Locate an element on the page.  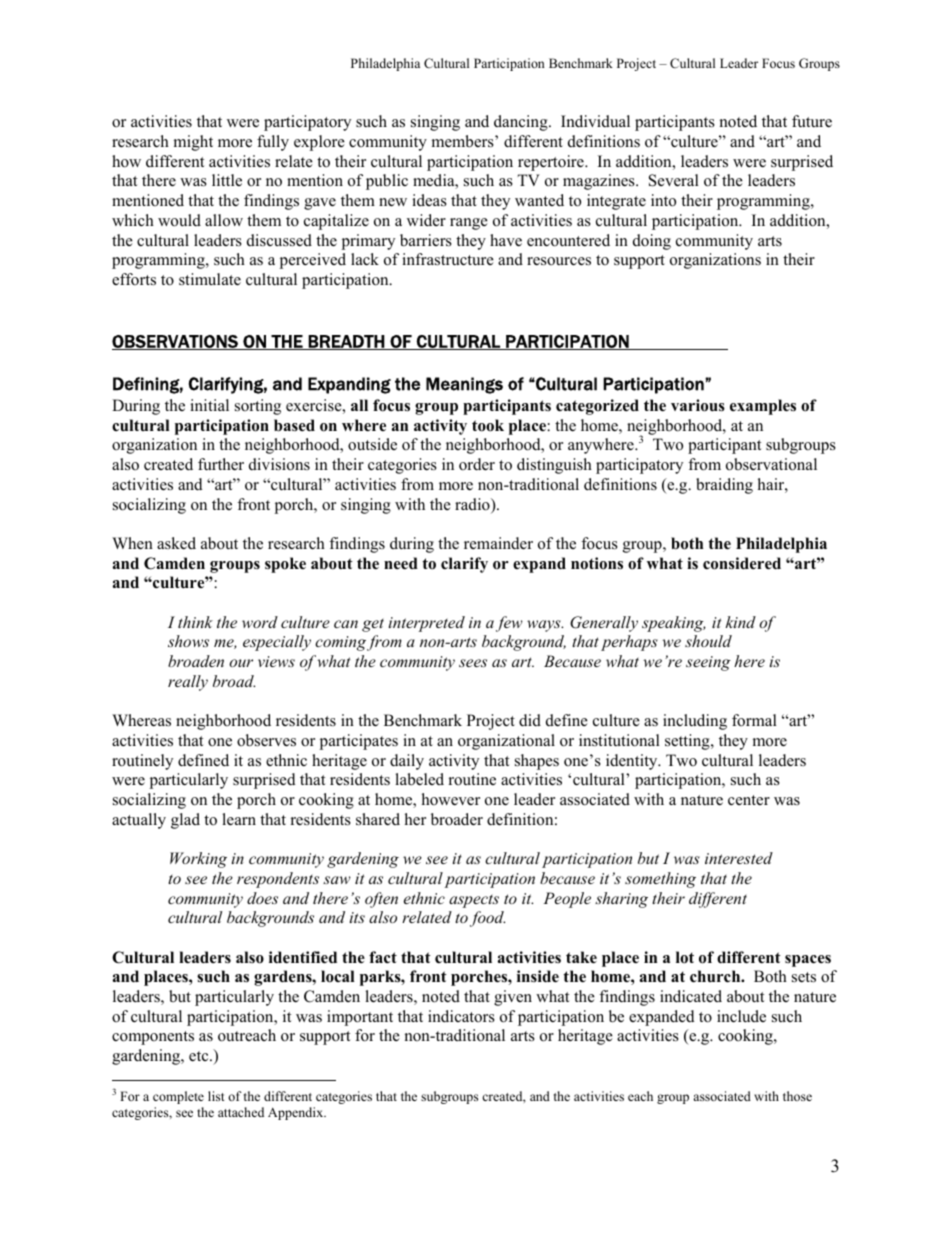
might is located at coordinates (193, 143).
